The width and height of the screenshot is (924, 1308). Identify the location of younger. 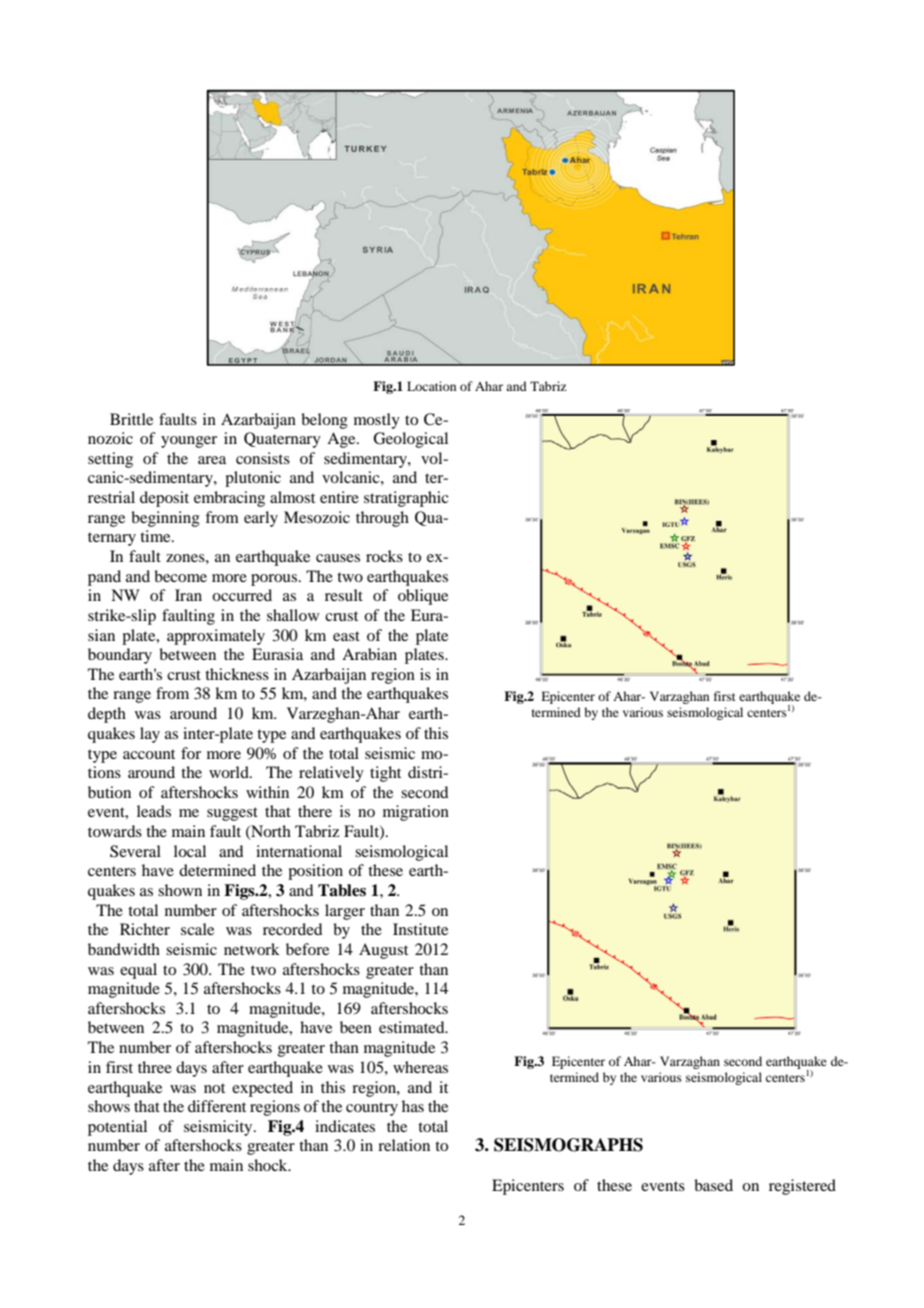
(189, 442).
